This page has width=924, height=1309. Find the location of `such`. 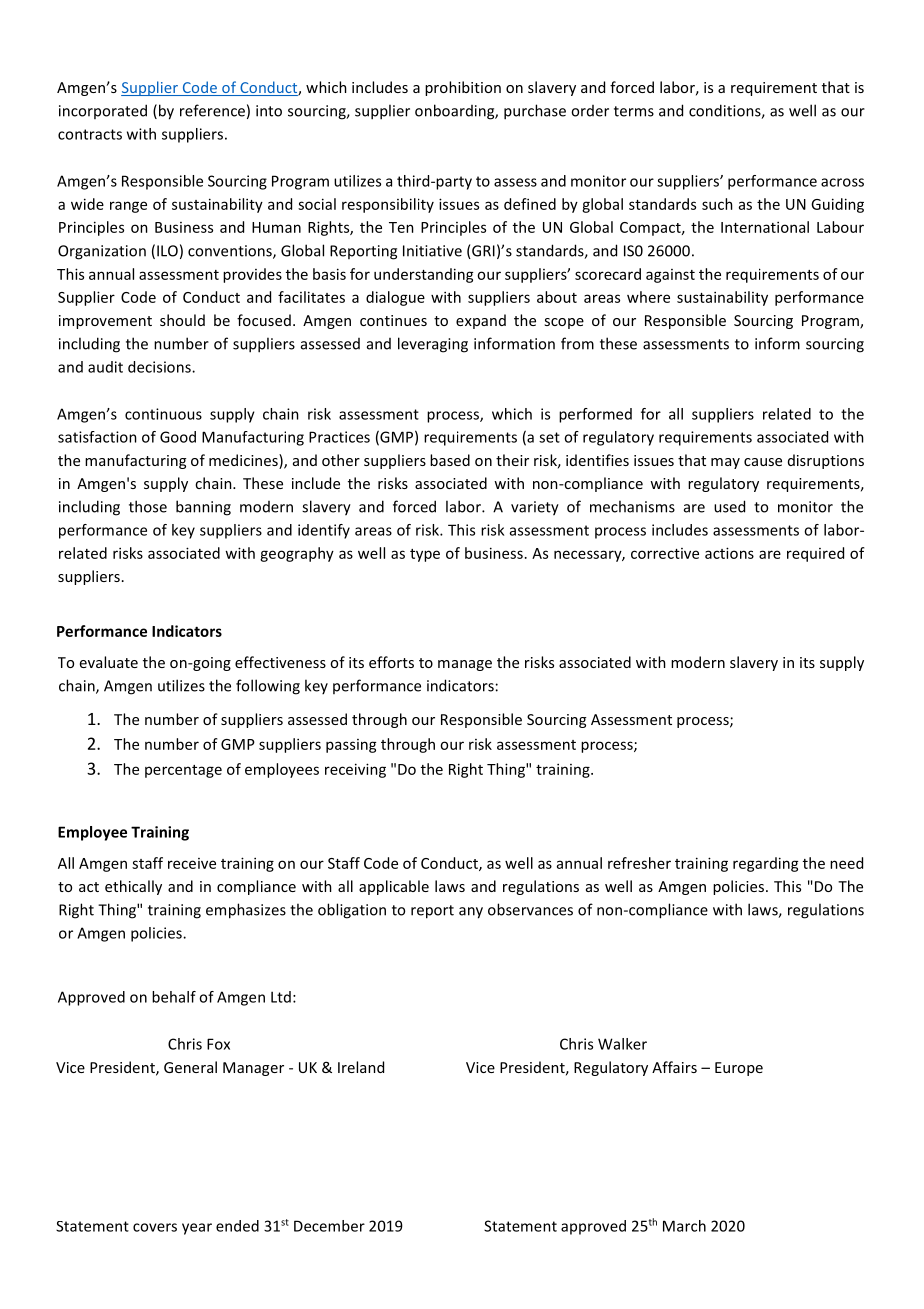

such is located at coordinates (717, 204).
